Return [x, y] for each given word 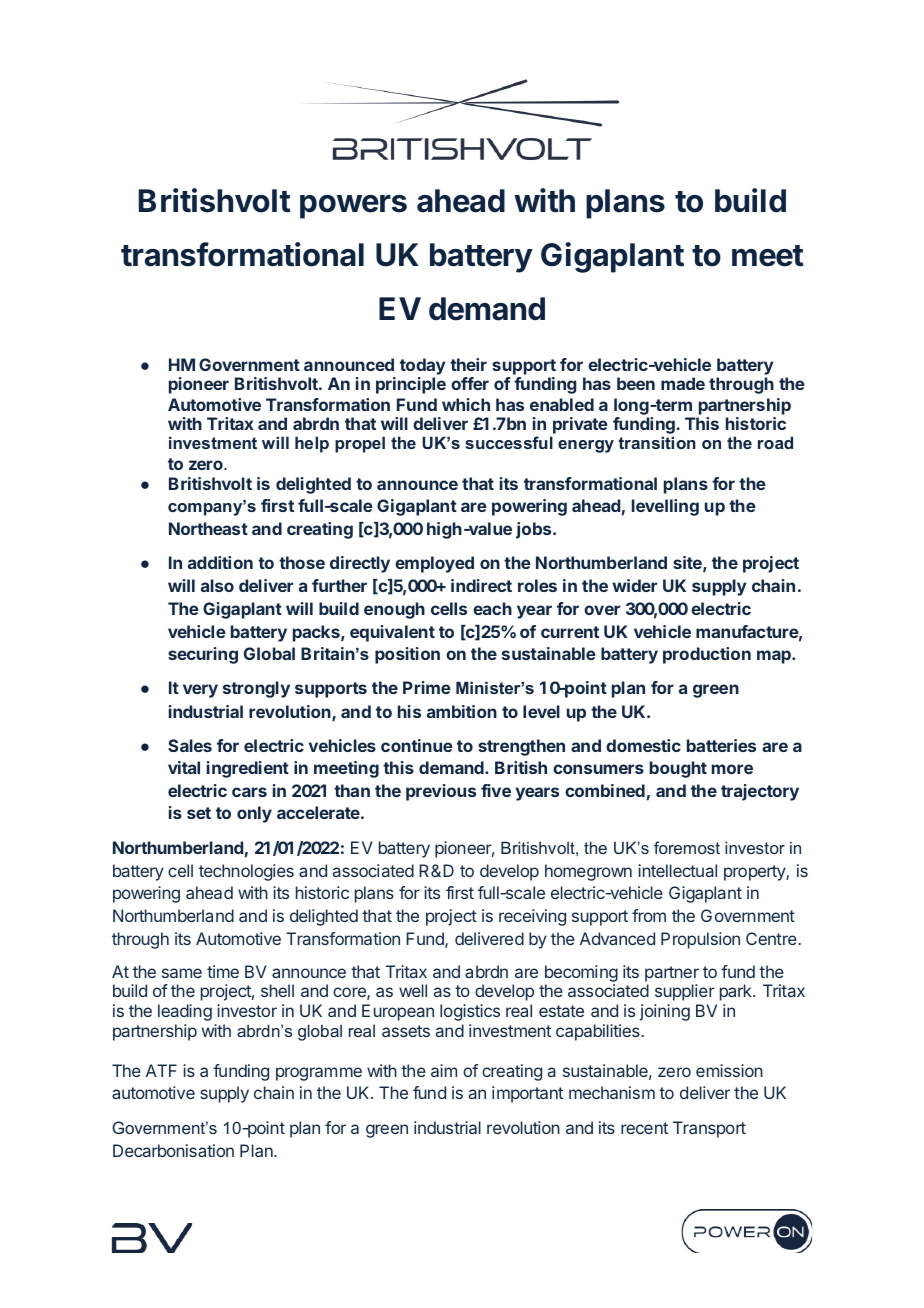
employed [434, 564]
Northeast [208, 528]
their [468, 364]
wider [634, 585]
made [683, 383]
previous [441, 792]
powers [353, 207]
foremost [687, 847]
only [254, 814]
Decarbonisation [173, 1150]
